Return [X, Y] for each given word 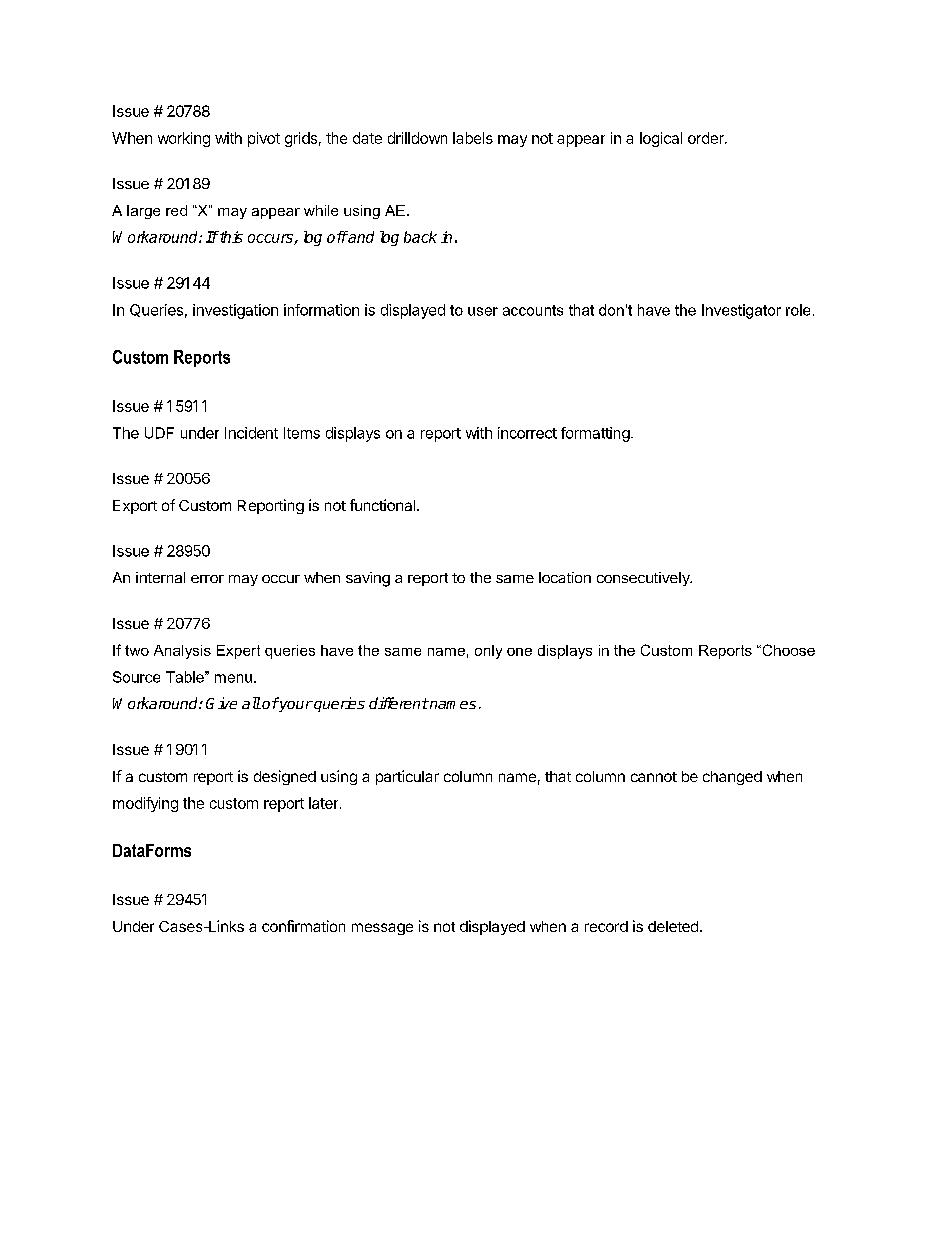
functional [384, 505]
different [398, 703]
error [207, 579]
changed [732, 778]
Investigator [741, 311]
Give [221, 703]
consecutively [644, 579]
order [707, 138]
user [483, 311]
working [184, 139]
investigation [235, 311]
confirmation [303, 926]
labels [473, 138]
